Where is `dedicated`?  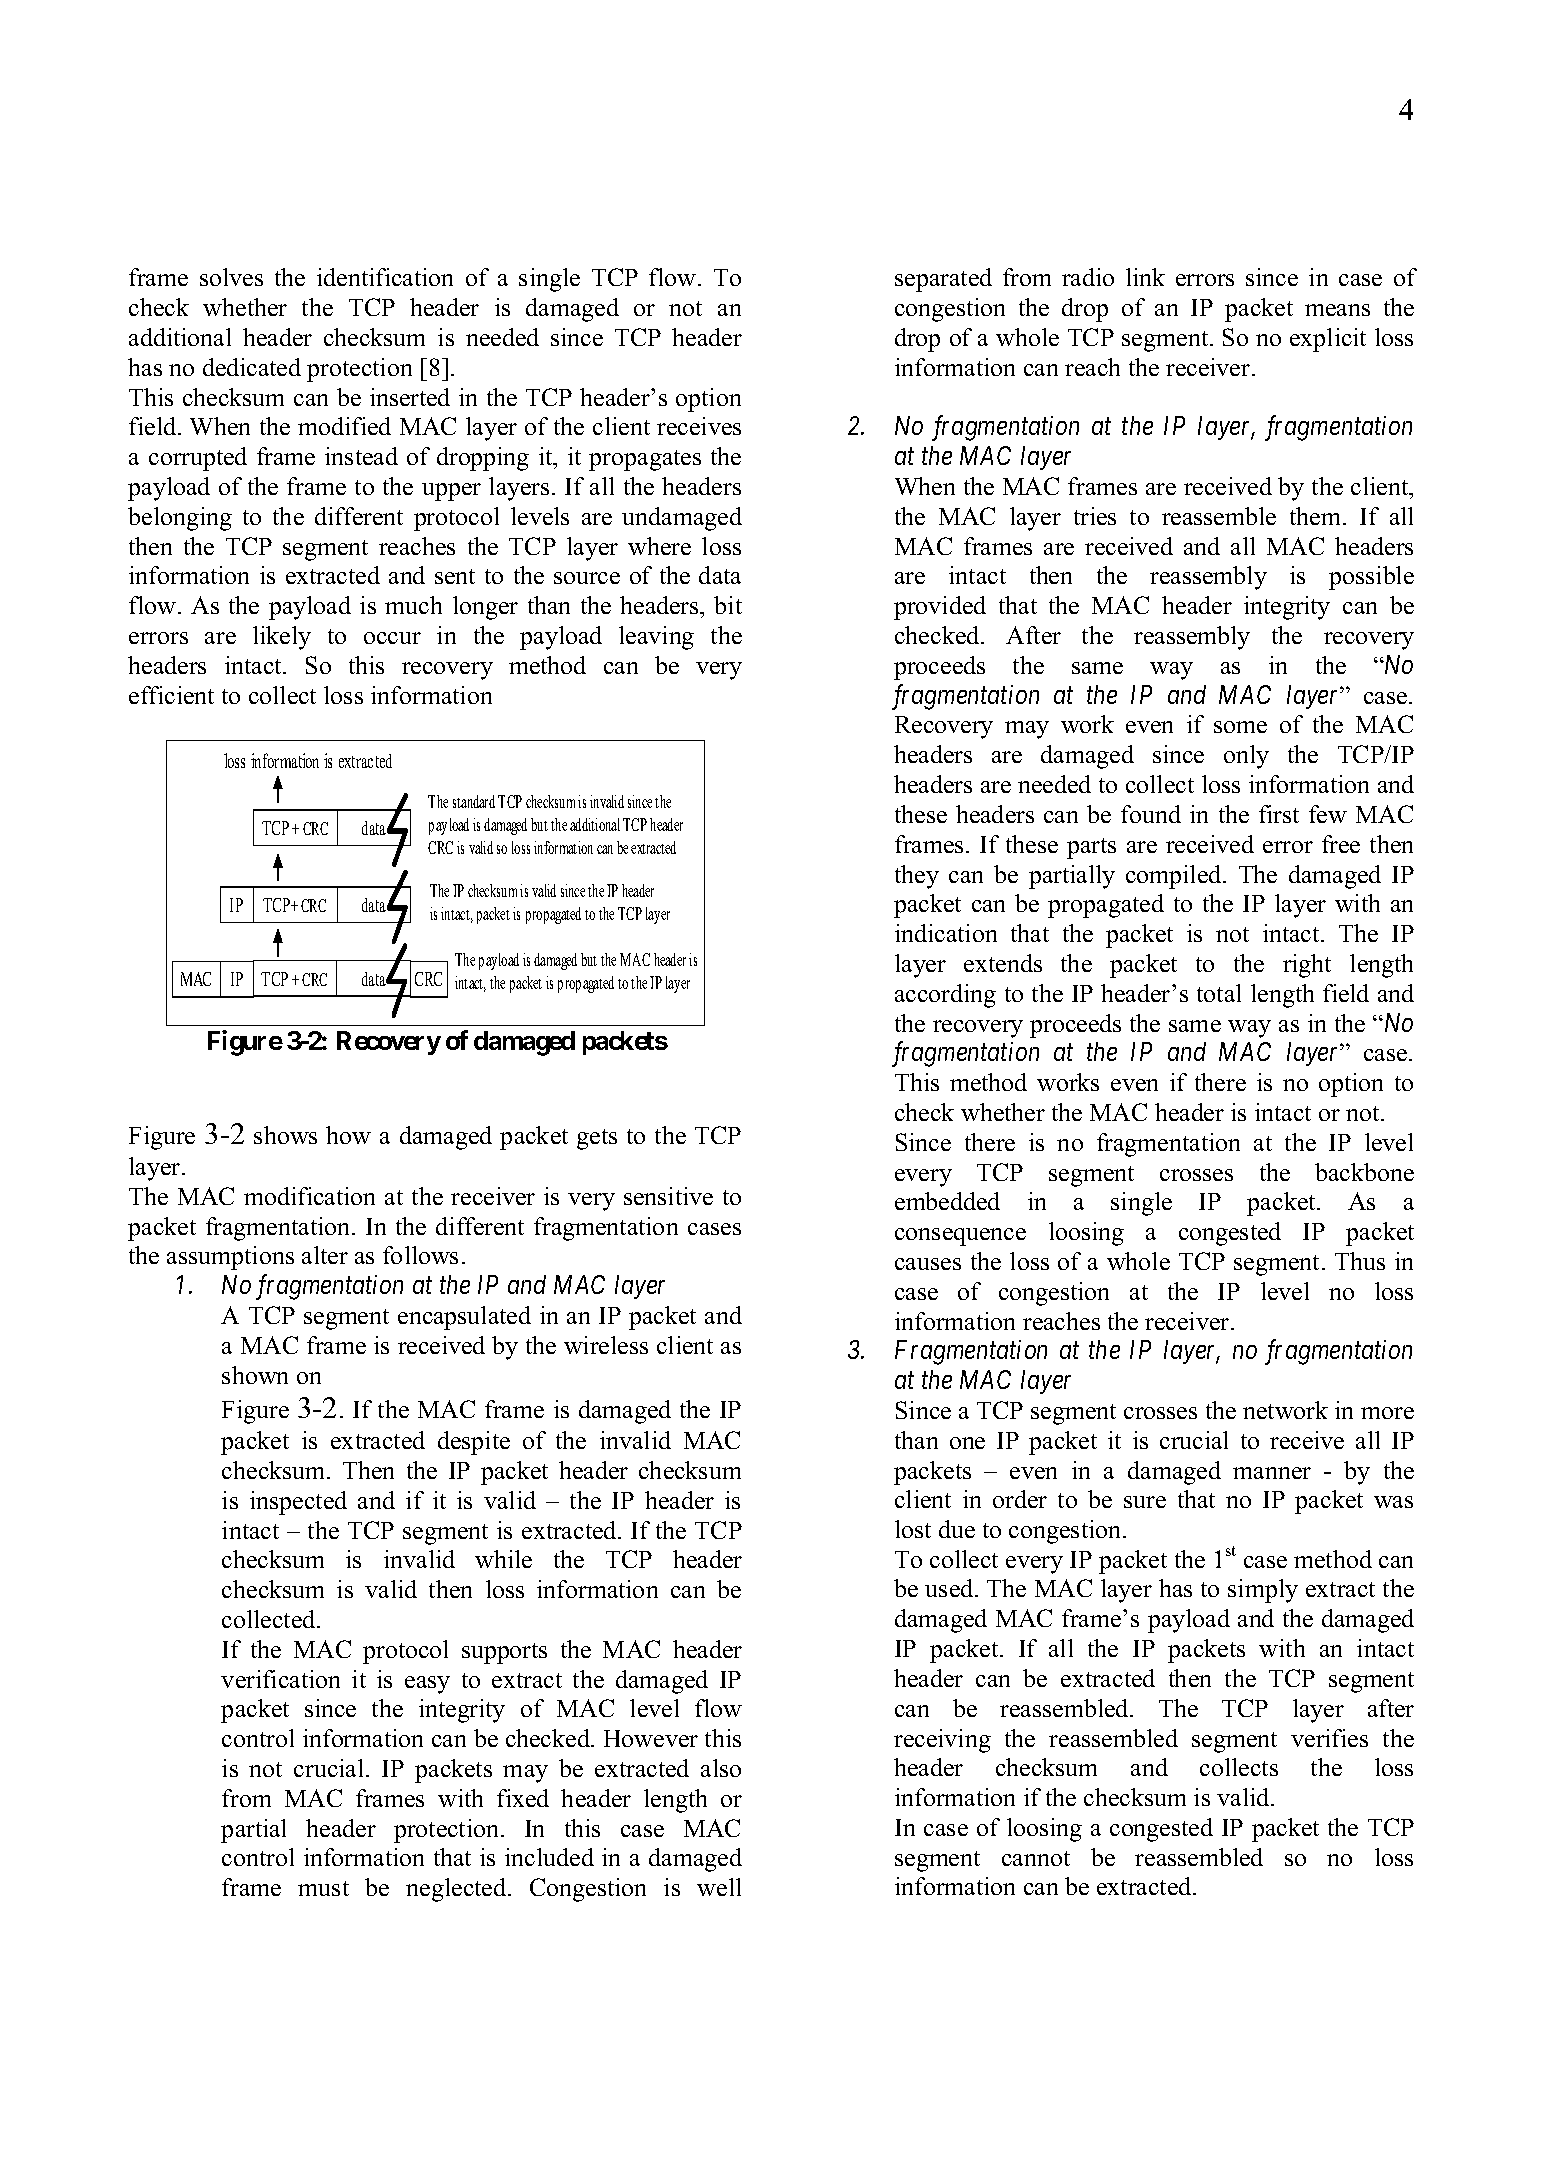
dedicated is located at coordinates (252, 367).
